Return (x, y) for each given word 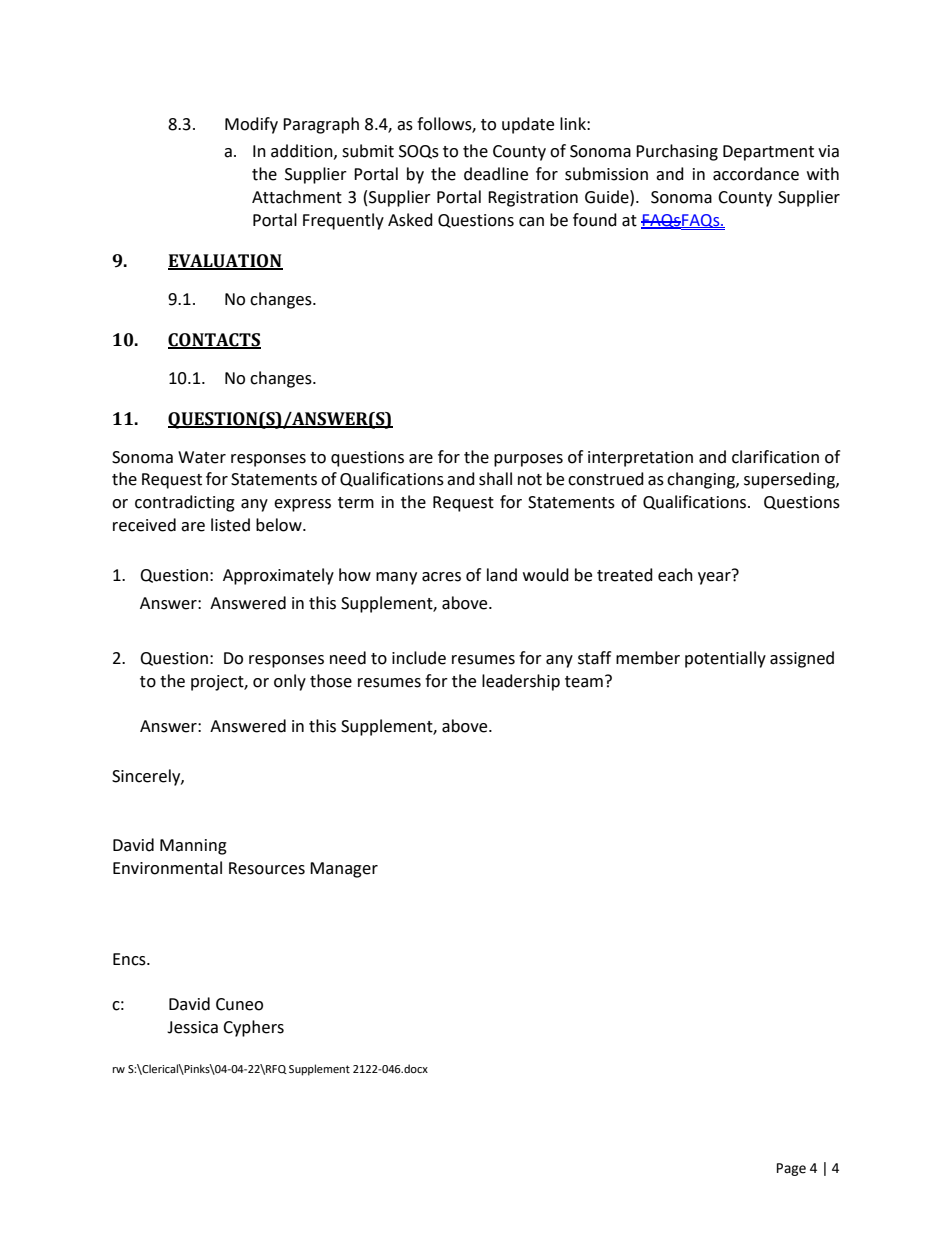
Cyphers (253, 1028)
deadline (496, 174)
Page (791, 1169)
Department (768, 153)
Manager (344, 870)
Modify (251, 125)
